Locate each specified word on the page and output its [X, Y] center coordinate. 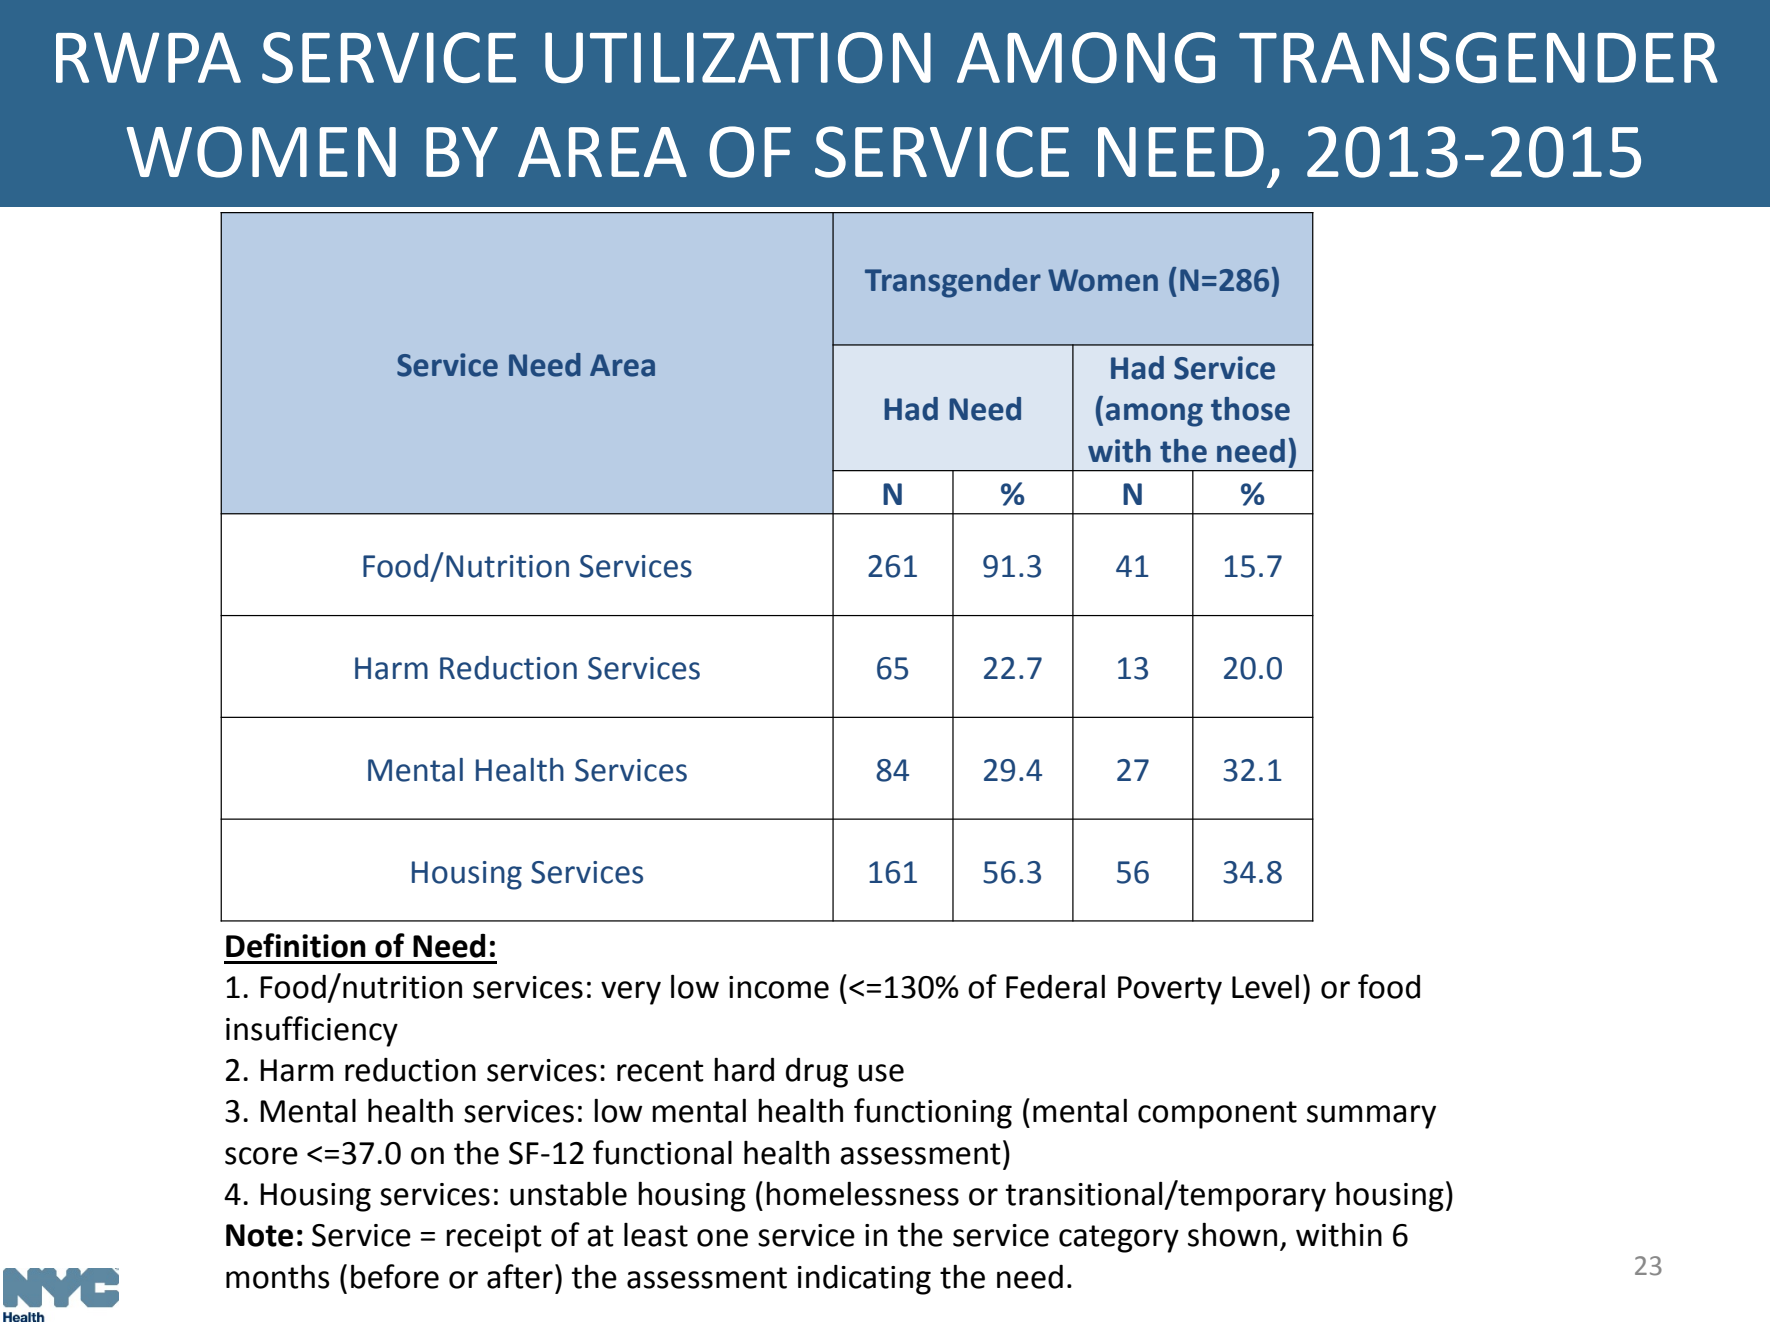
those [1250, 409]
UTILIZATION [738, 57]
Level [1265, 987]
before [395, 1276]
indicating [864, 1280]
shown [1232, 1235]
